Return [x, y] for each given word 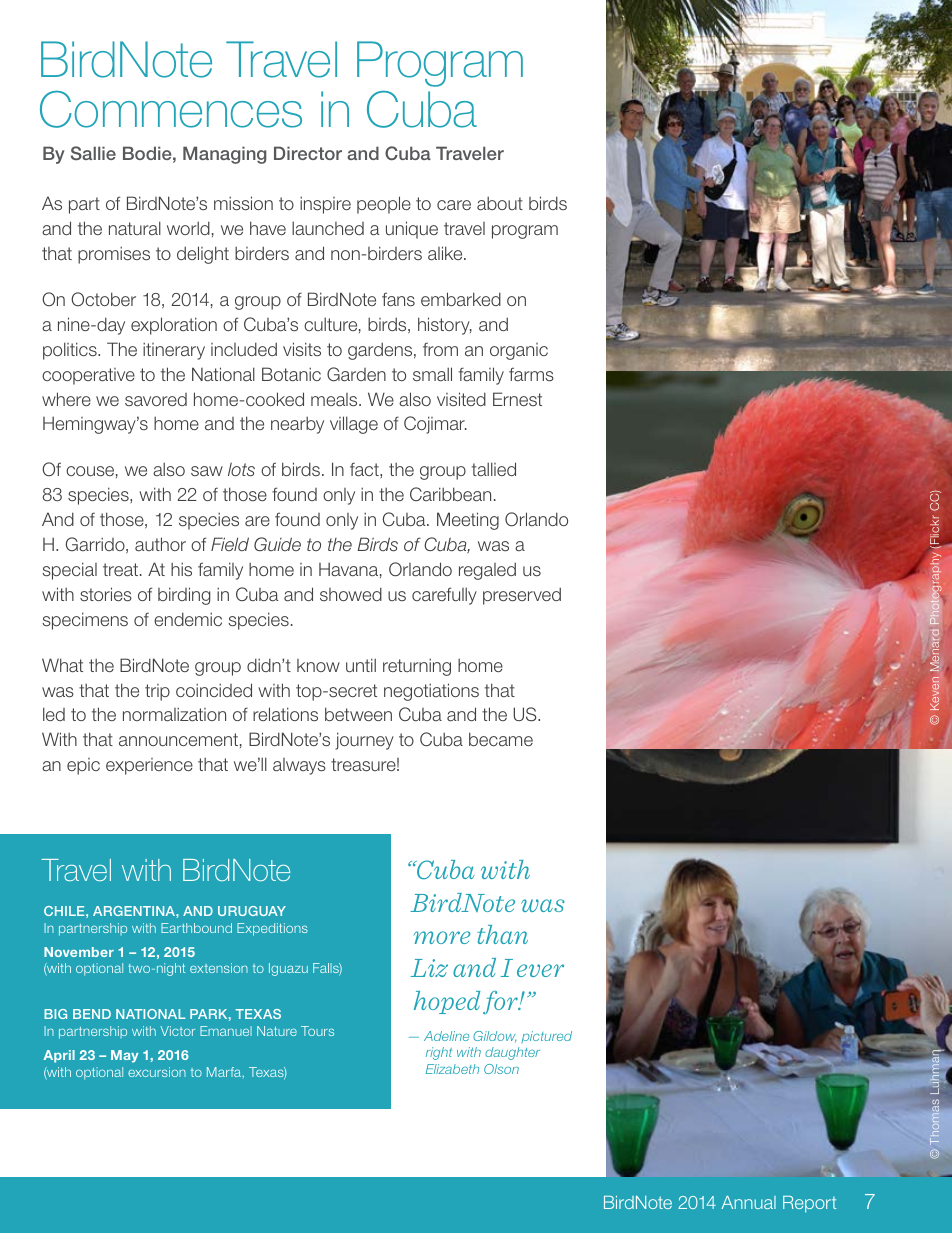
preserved [522, 596]
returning [417, 667]
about [500, 203]
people [384, 205]
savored [156, 399]
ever [540, 970]
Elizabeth [452, 1069]
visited [461, 399]
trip [157, 692]
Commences [171, 109]
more [442, 937]
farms [531, 374]
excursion [157, 1072]
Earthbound [196, 928]
